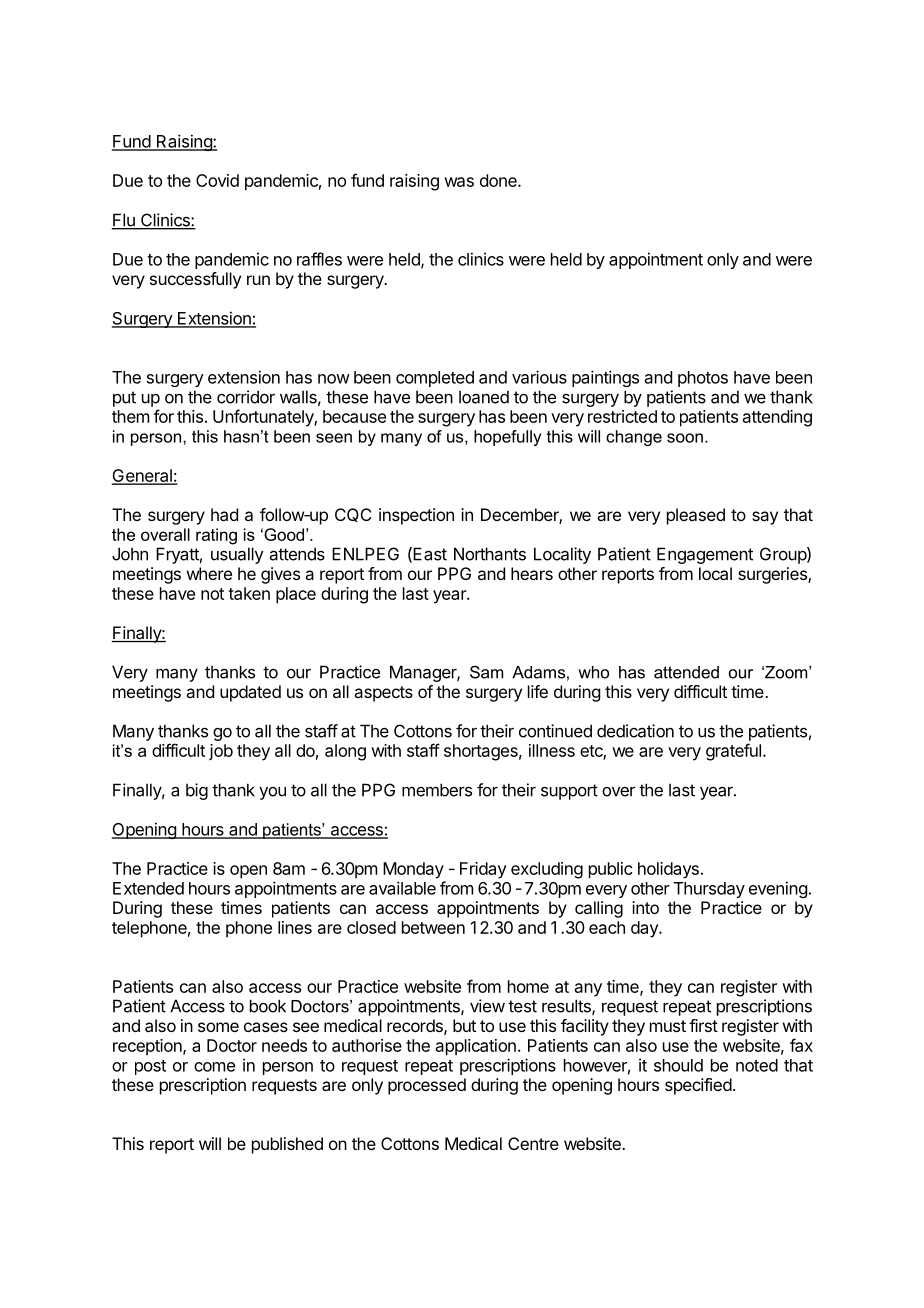 The image size is (924, 1308). Describe the element at coordinates (148, 888) in the document. I see `Extended` at that location.
